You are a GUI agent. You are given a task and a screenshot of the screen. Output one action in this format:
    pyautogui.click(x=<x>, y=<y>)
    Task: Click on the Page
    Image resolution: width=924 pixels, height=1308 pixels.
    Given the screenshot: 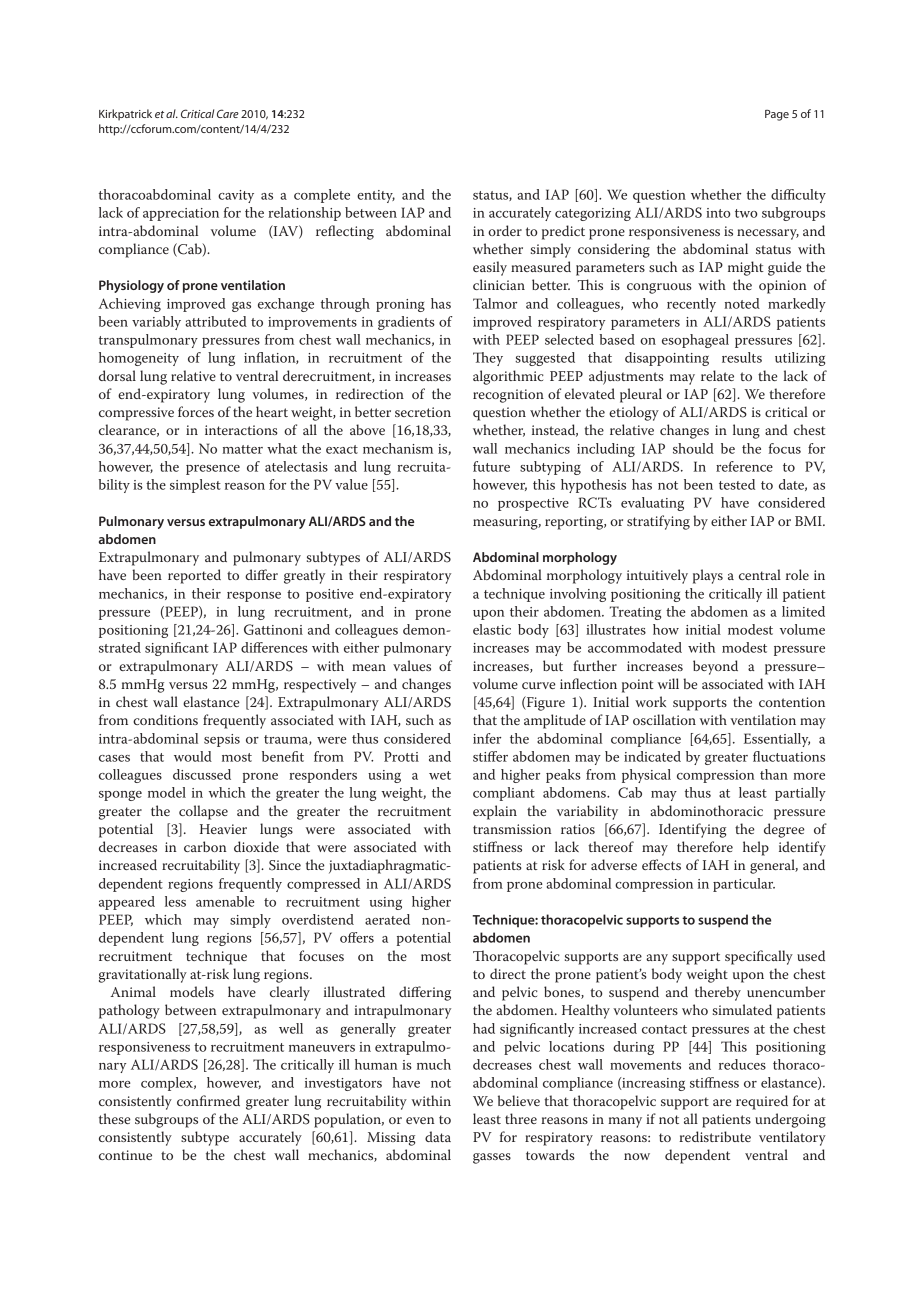 What is the action you would take?
    pyautogui.click(x=777, y=115)
